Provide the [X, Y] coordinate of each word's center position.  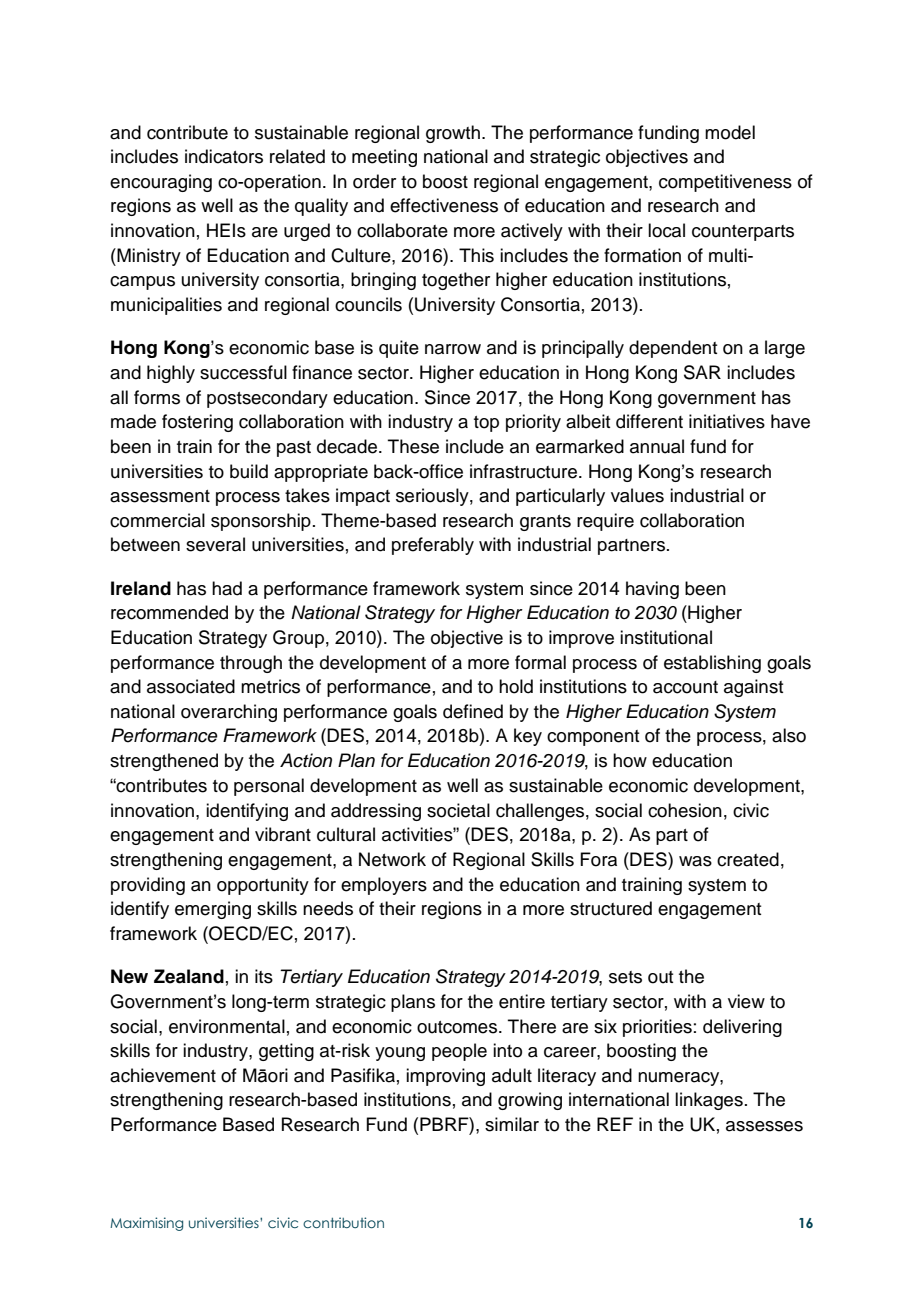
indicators [224, 156]
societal [458, 810]
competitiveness [725, 183]
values [637, 495]
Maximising [146, 1224]
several [215, 544]
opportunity [263, 886]
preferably [433, 546]
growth [453, 134]
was [695, 861]
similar [512, 1124]
